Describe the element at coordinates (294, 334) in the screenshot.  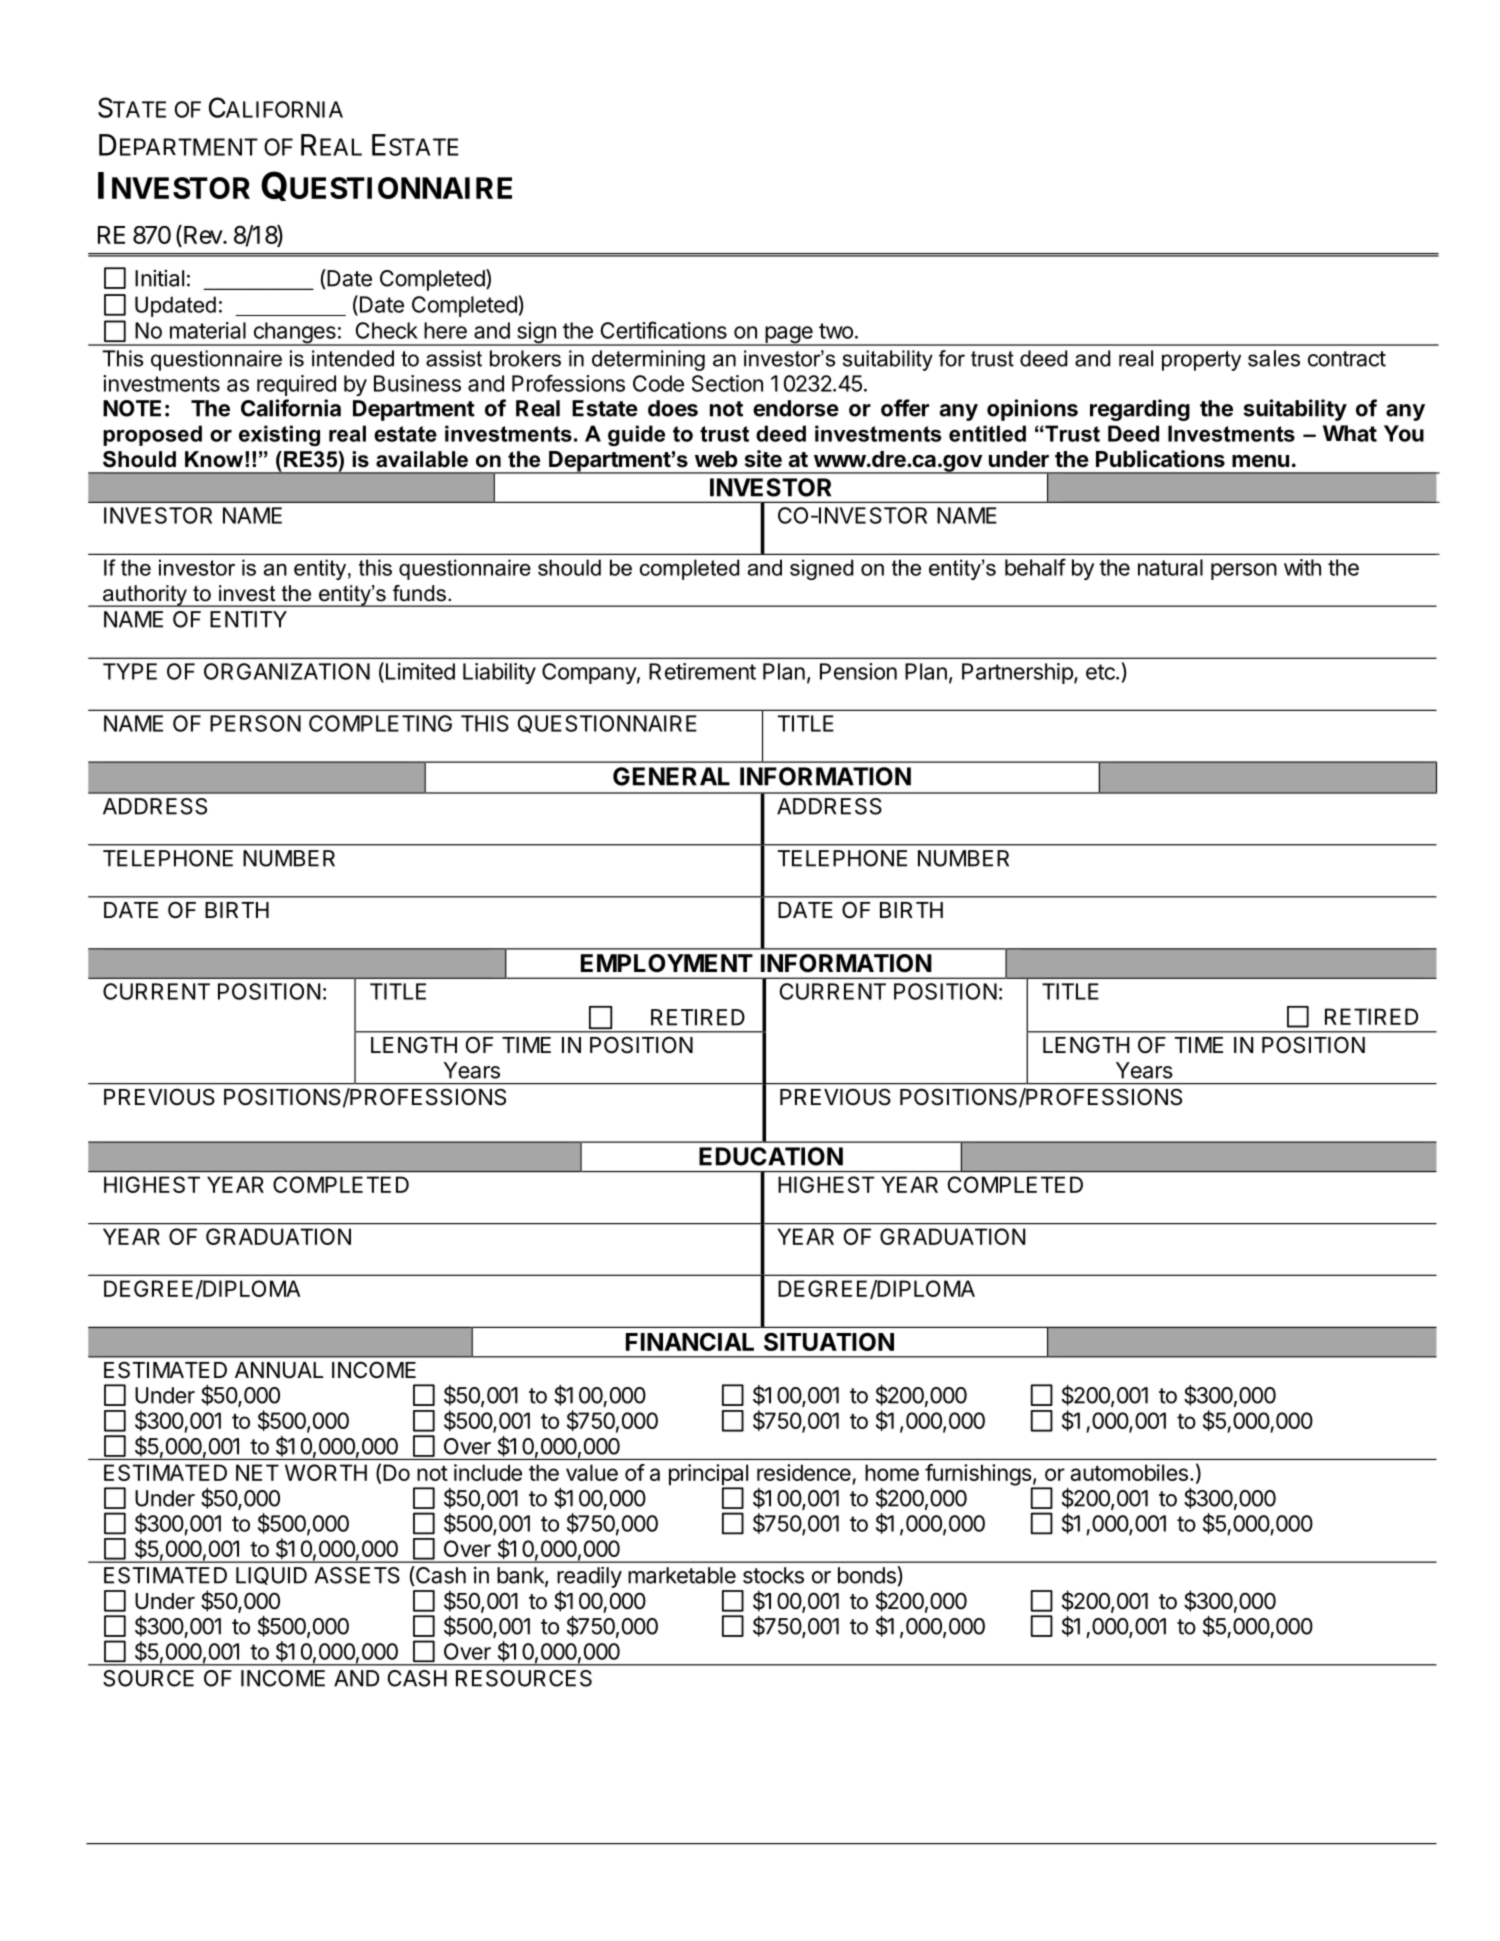
I see `changes` at that location.
